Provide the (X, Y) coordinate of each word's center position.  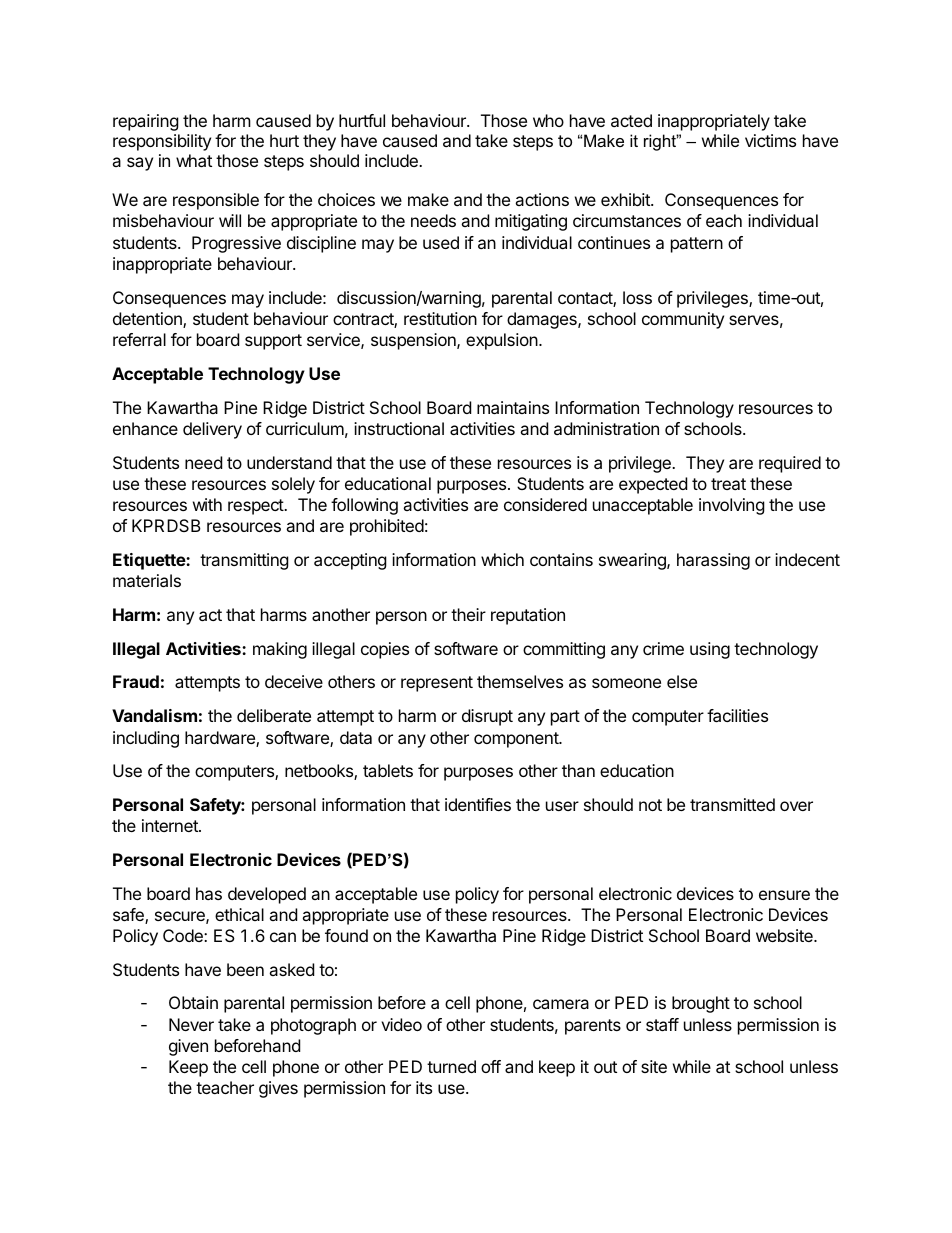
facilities (737, 715)
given (188, 1047)
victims (770, 140)
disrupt (487, 717)
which (502, 559)
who (548, 120)
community (683, 320)
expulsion (502, 341)
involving (732, 506)
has (209, 893)
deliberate (274, 715)
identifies (478, 804)
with (207, 504)
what (194, 160)
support (273, 342)
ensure (784, 895)
